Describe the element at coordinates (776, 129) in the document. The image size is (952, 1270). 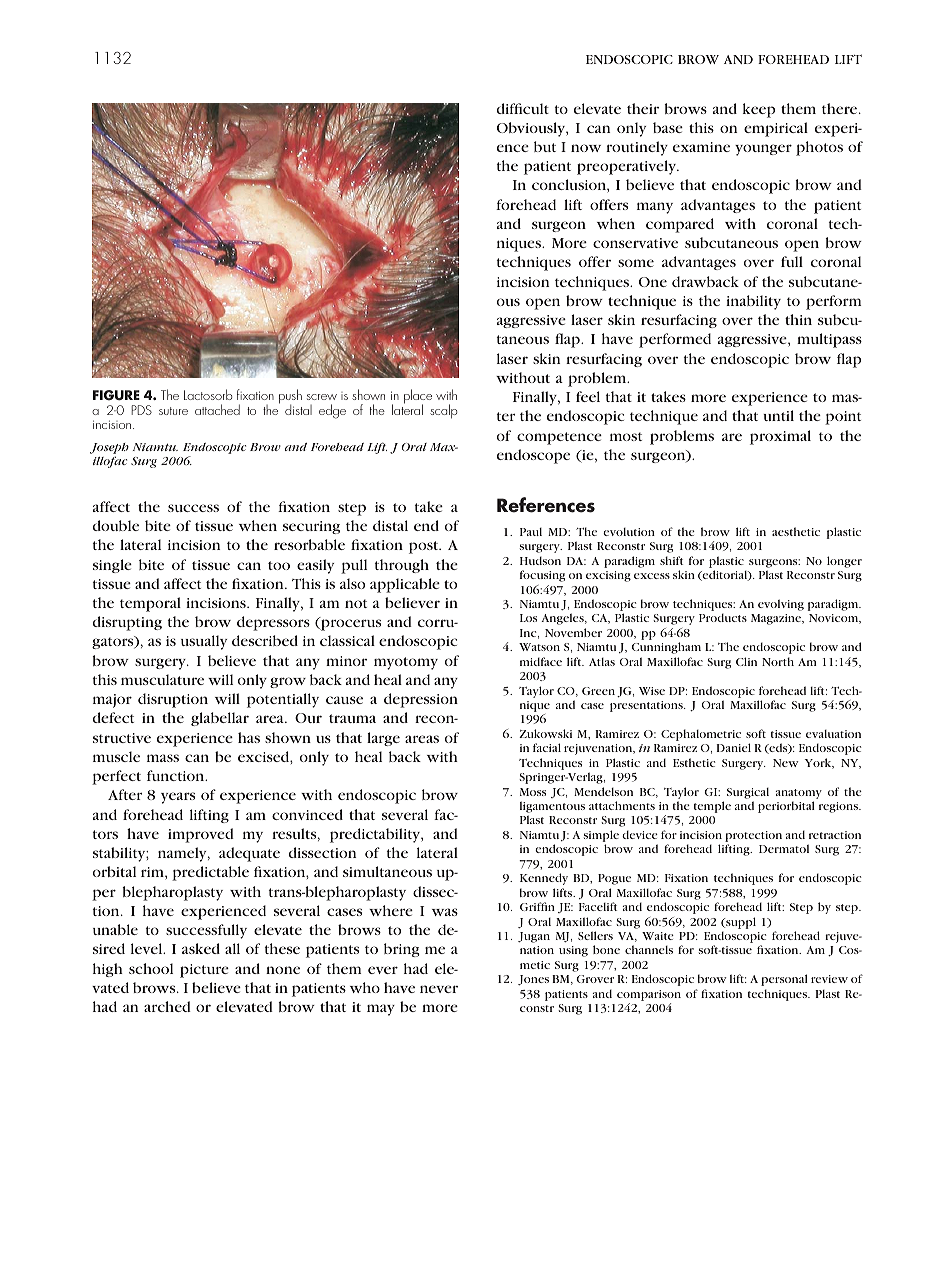
I see `empirical` at that location.
